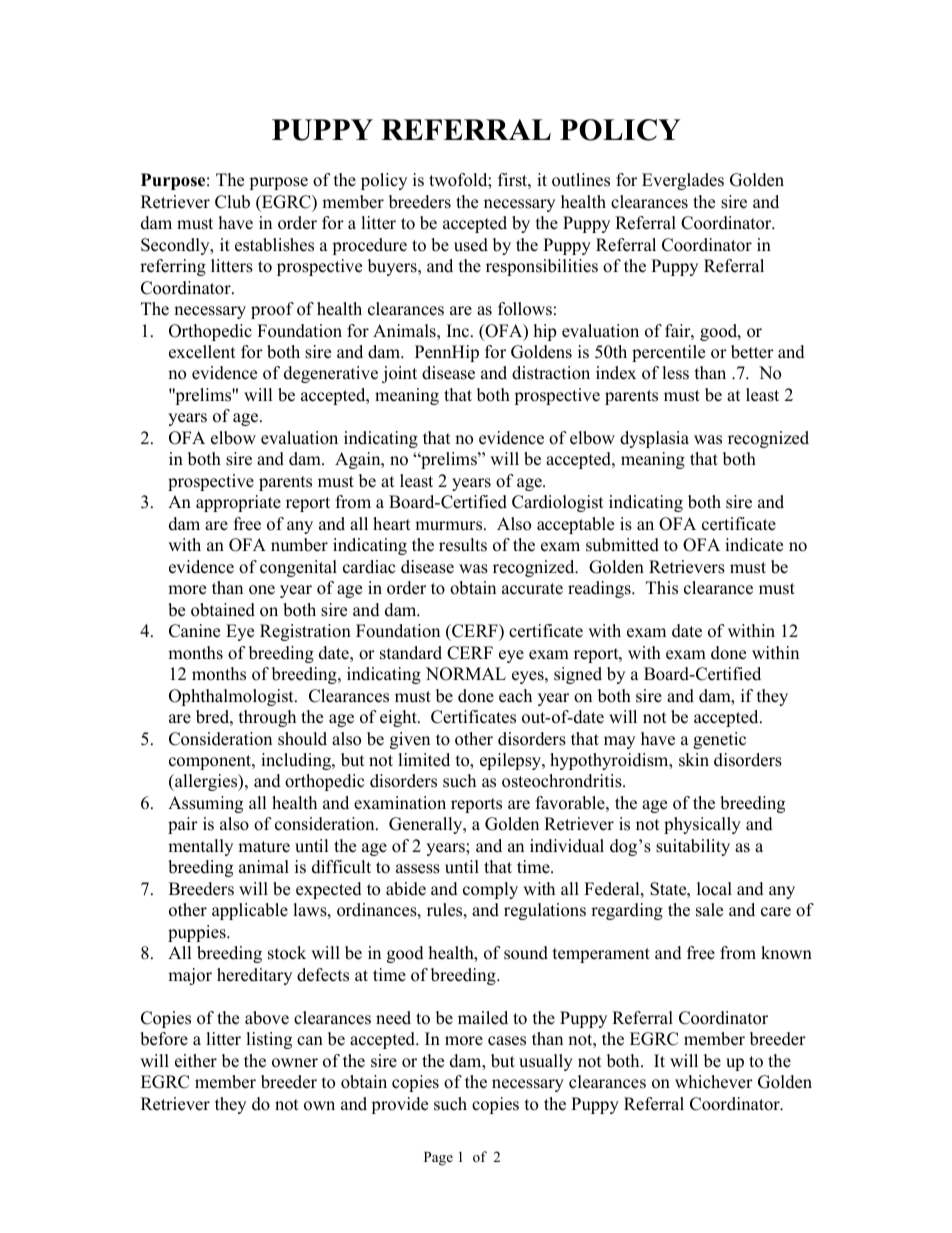 This screenshot has height=1233, width=952. What do you see at coordinates (683, 181) in the screenshot?
I see `Everglades` at bounding box center [683, 181].
